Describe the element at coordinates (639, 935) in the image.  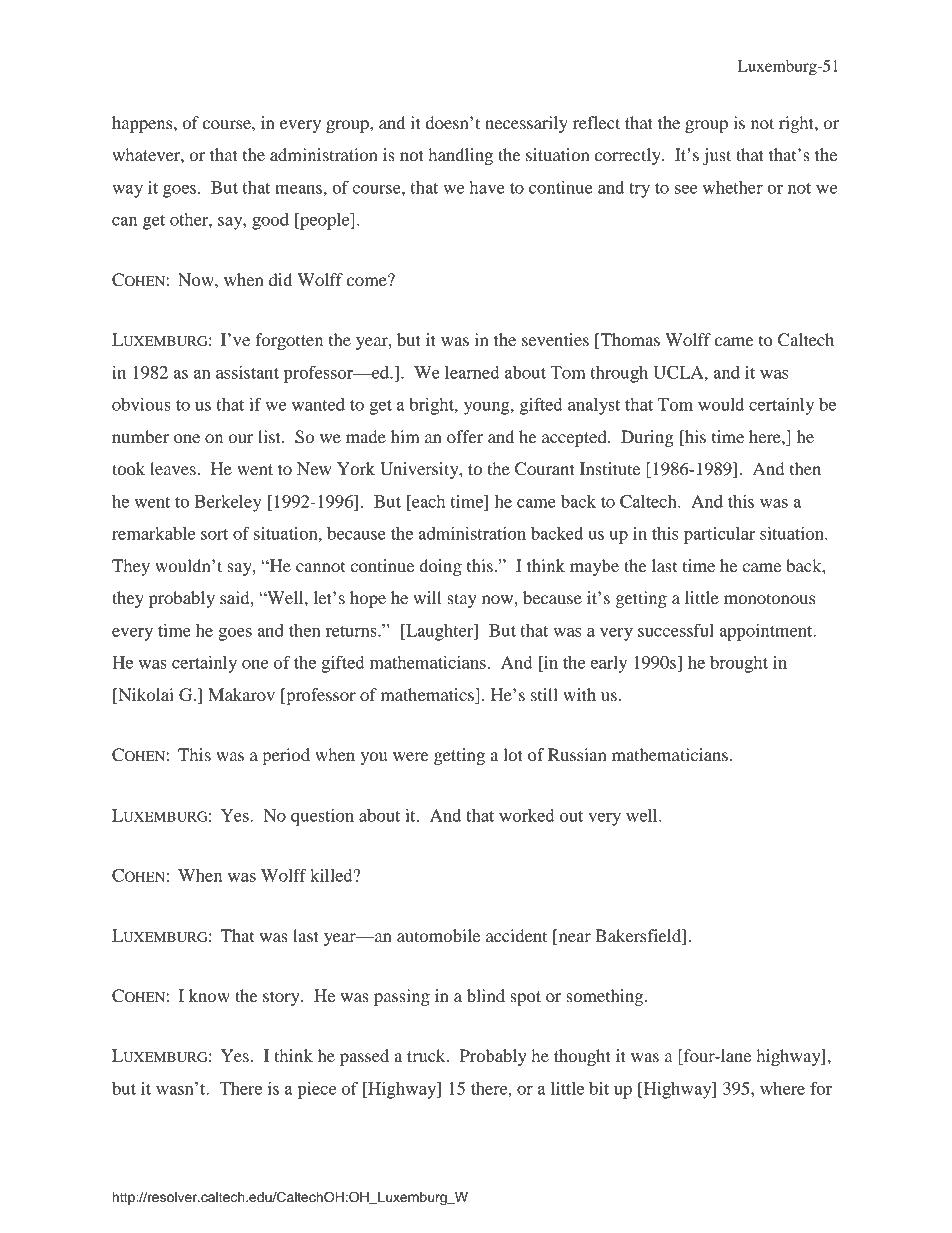
I see `Bakersfield` at that location.
